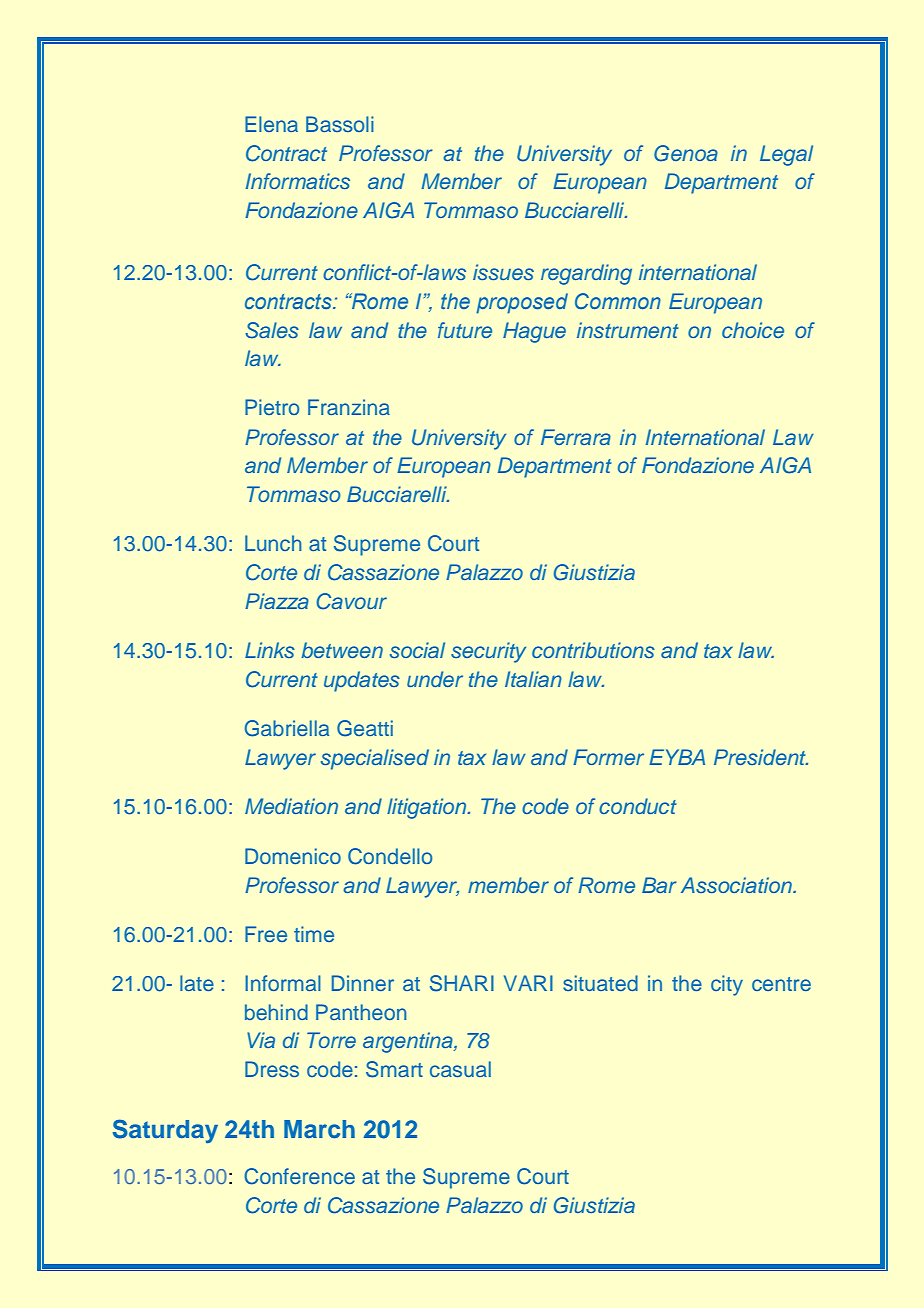 The width and height of the screenshot is (924, 1308). I want to click on conduct, so click(638, 806).
